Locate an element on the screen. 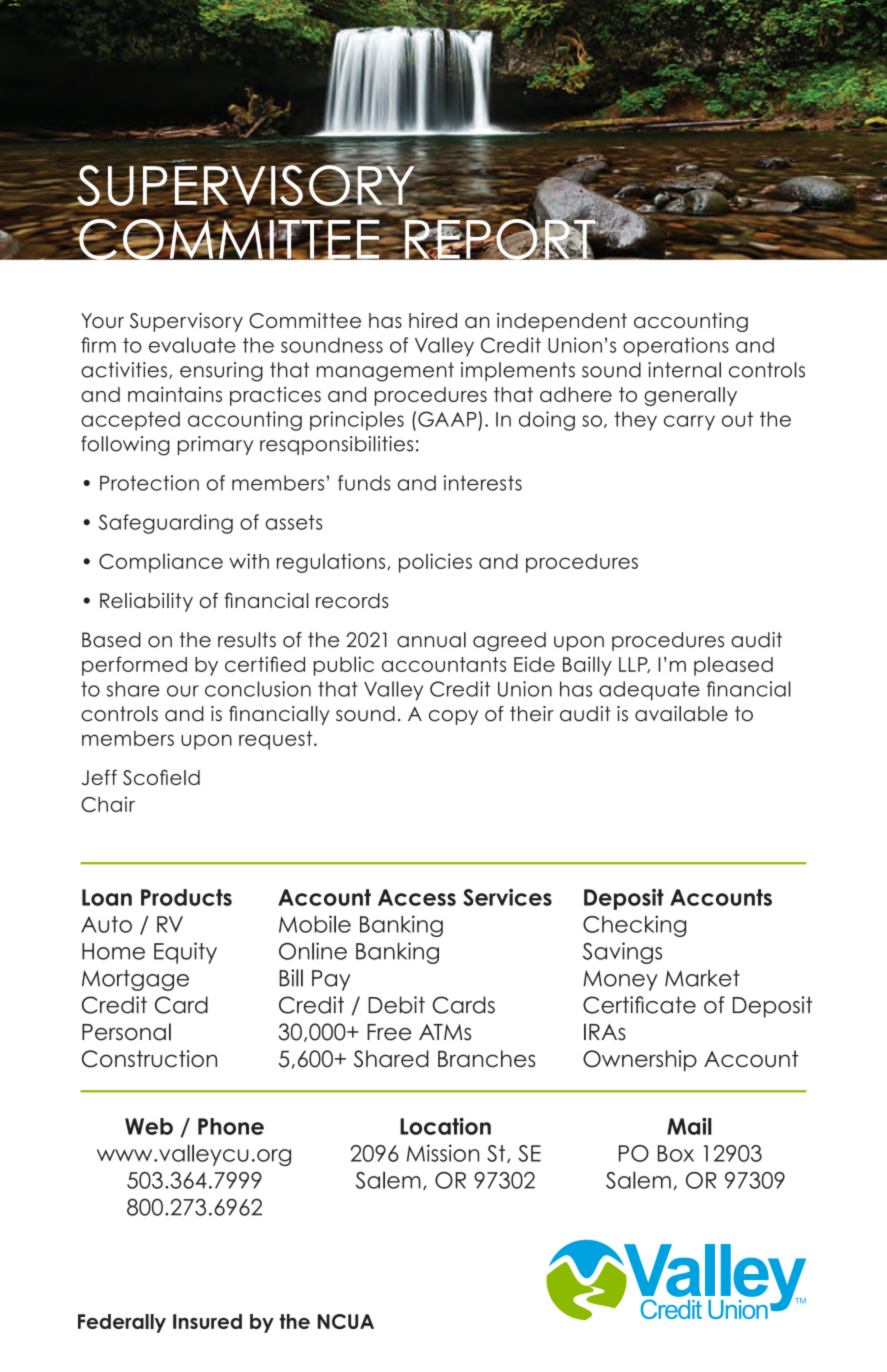 The width and height of the screenshot is (887, 1372). Bailly is located at coordinates (587, 666).
